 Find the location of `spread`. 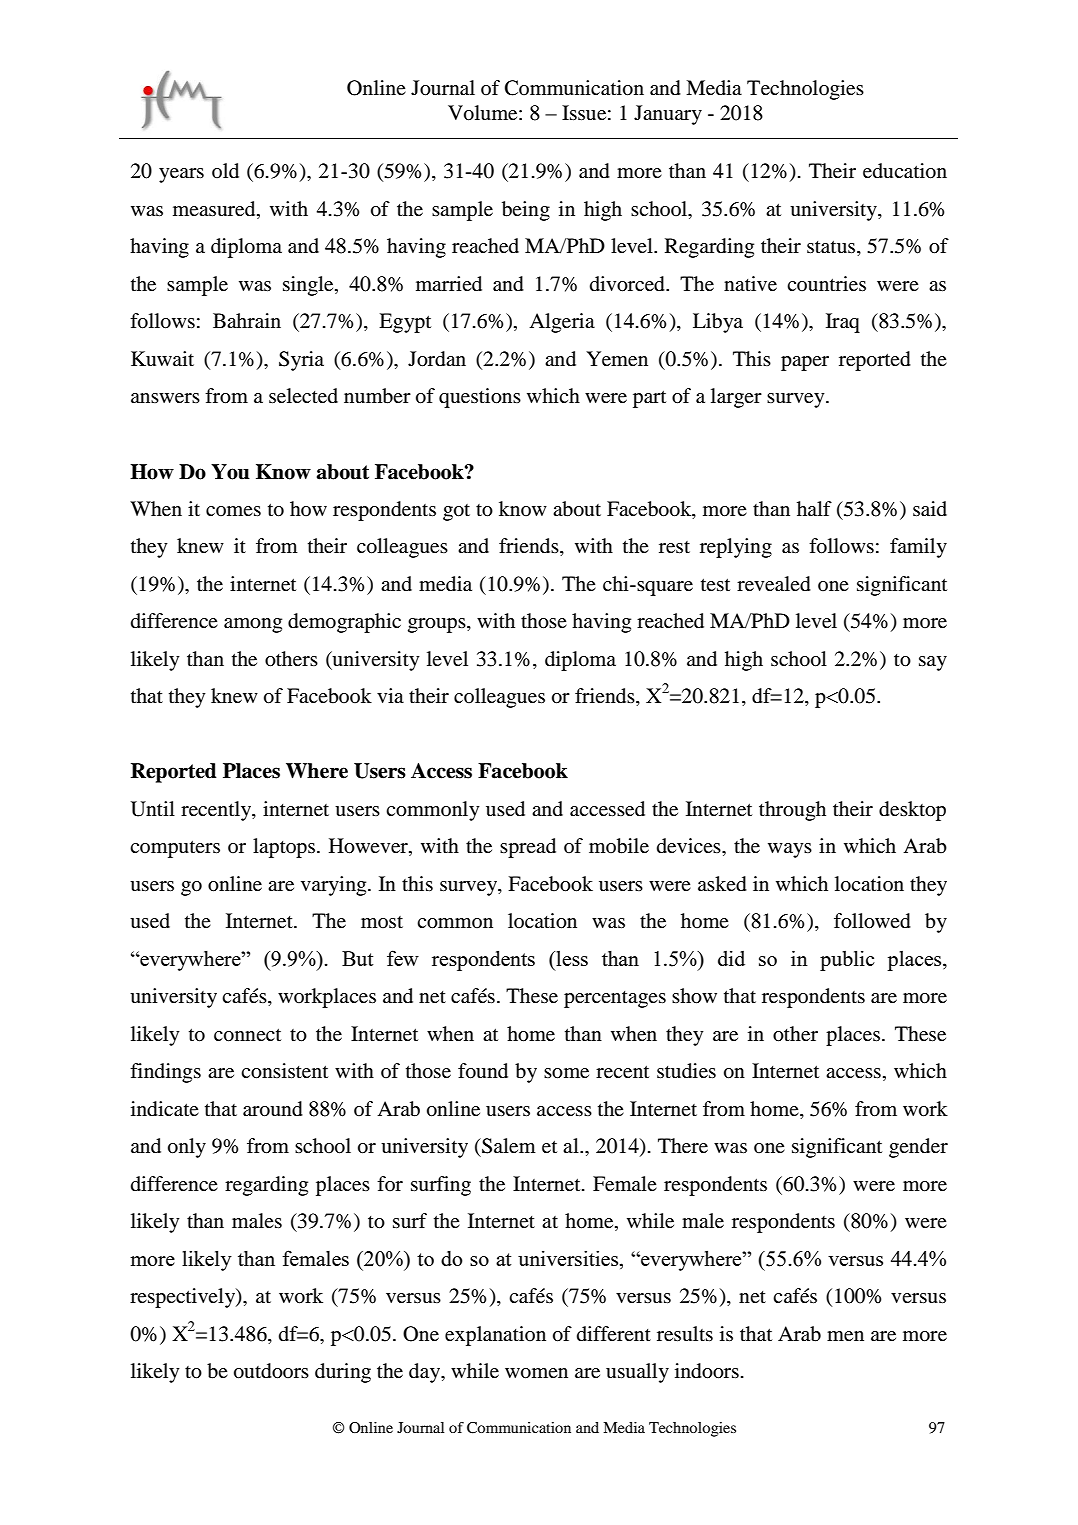

spread is located at coordinates (528, 848).
